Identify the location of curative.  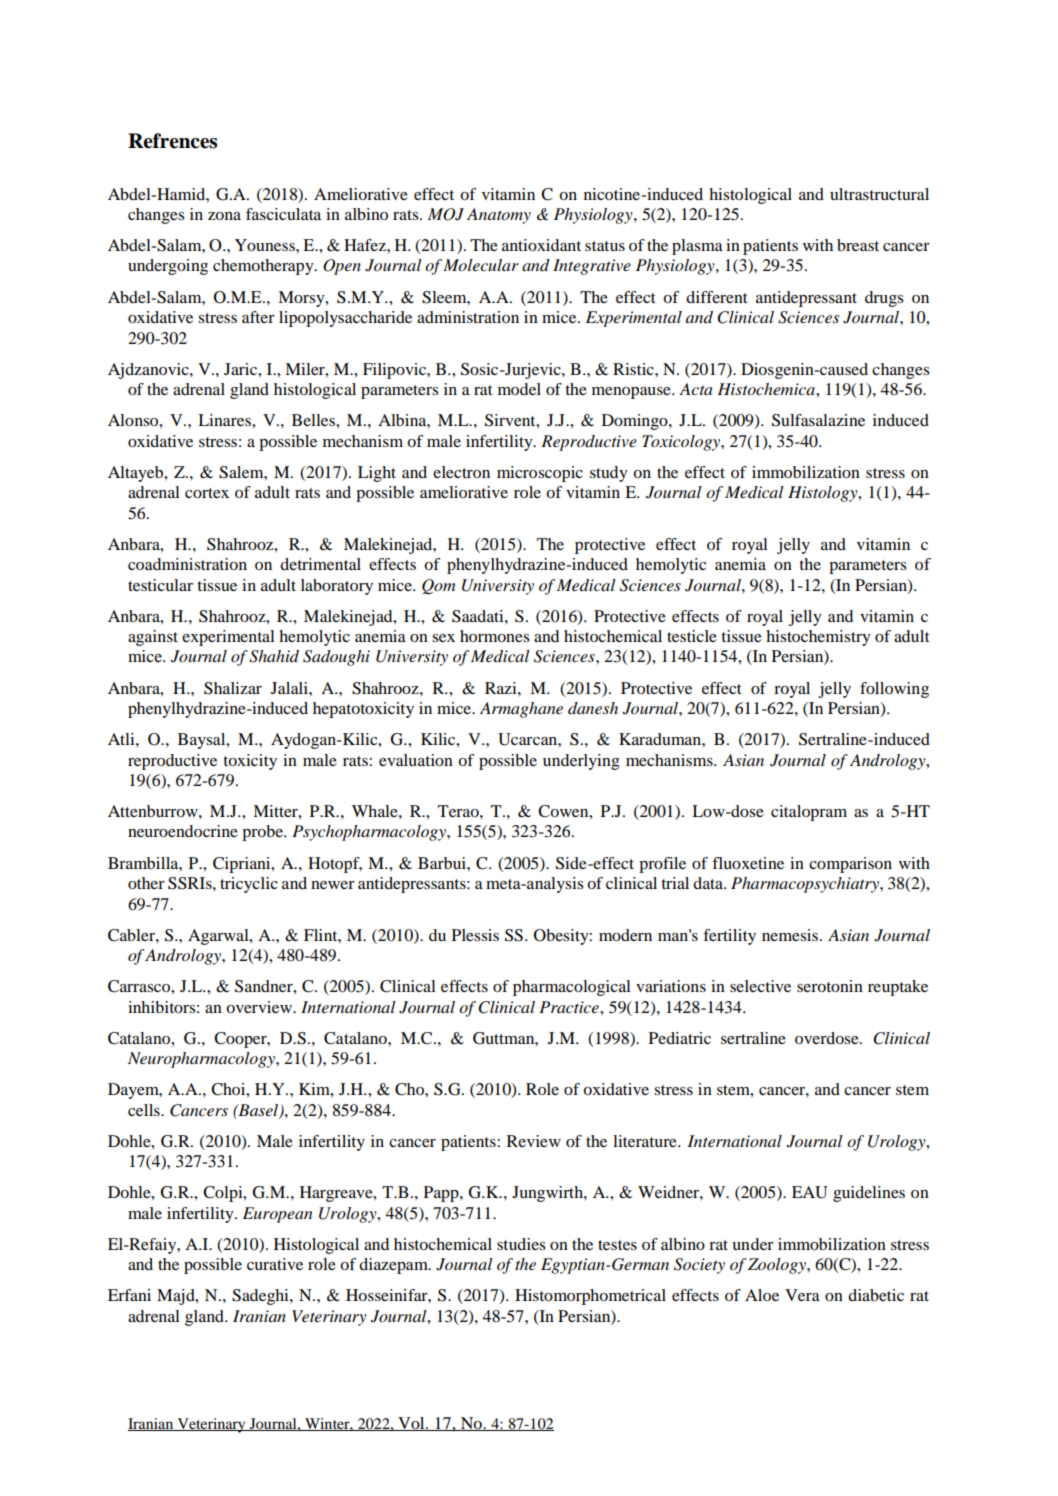
(275, 1264).
